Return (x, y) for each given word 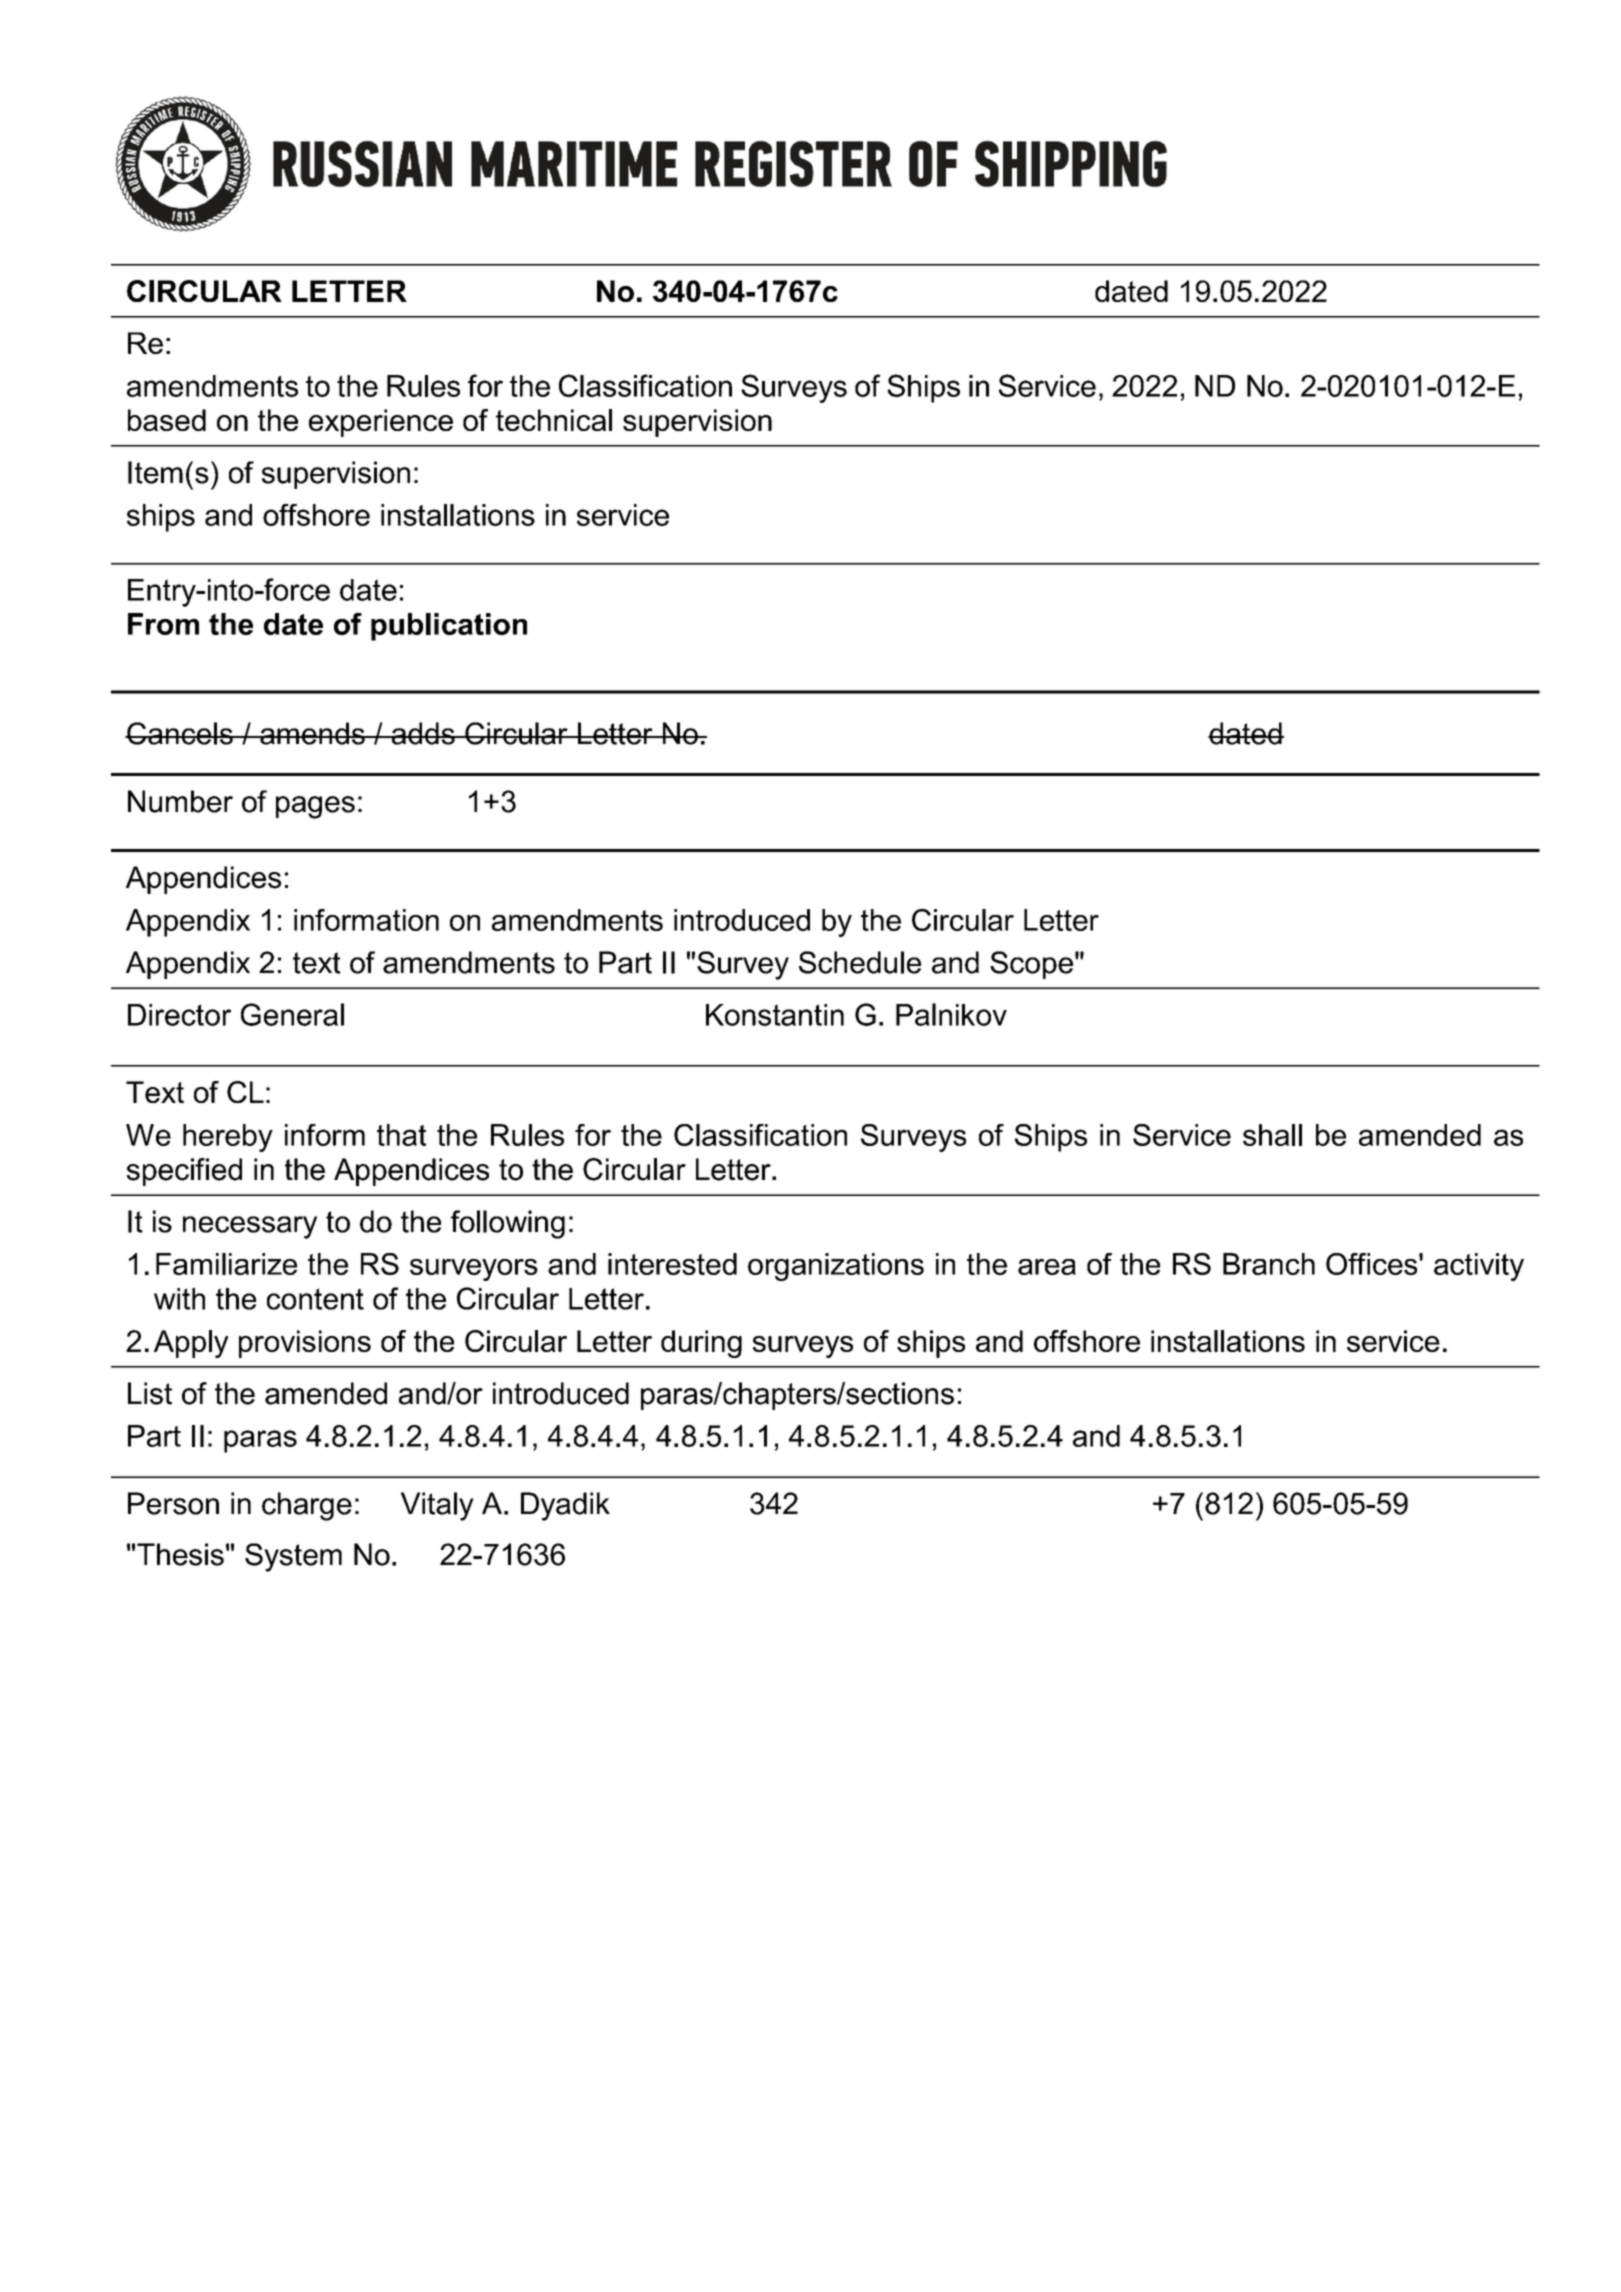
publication (449, 627)
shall (1272, 1135)
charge (307, 1506)
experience (381, 423)
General (292, 1014)
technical (554, 420)
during (701, 1344)
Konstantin (775, 1015)
